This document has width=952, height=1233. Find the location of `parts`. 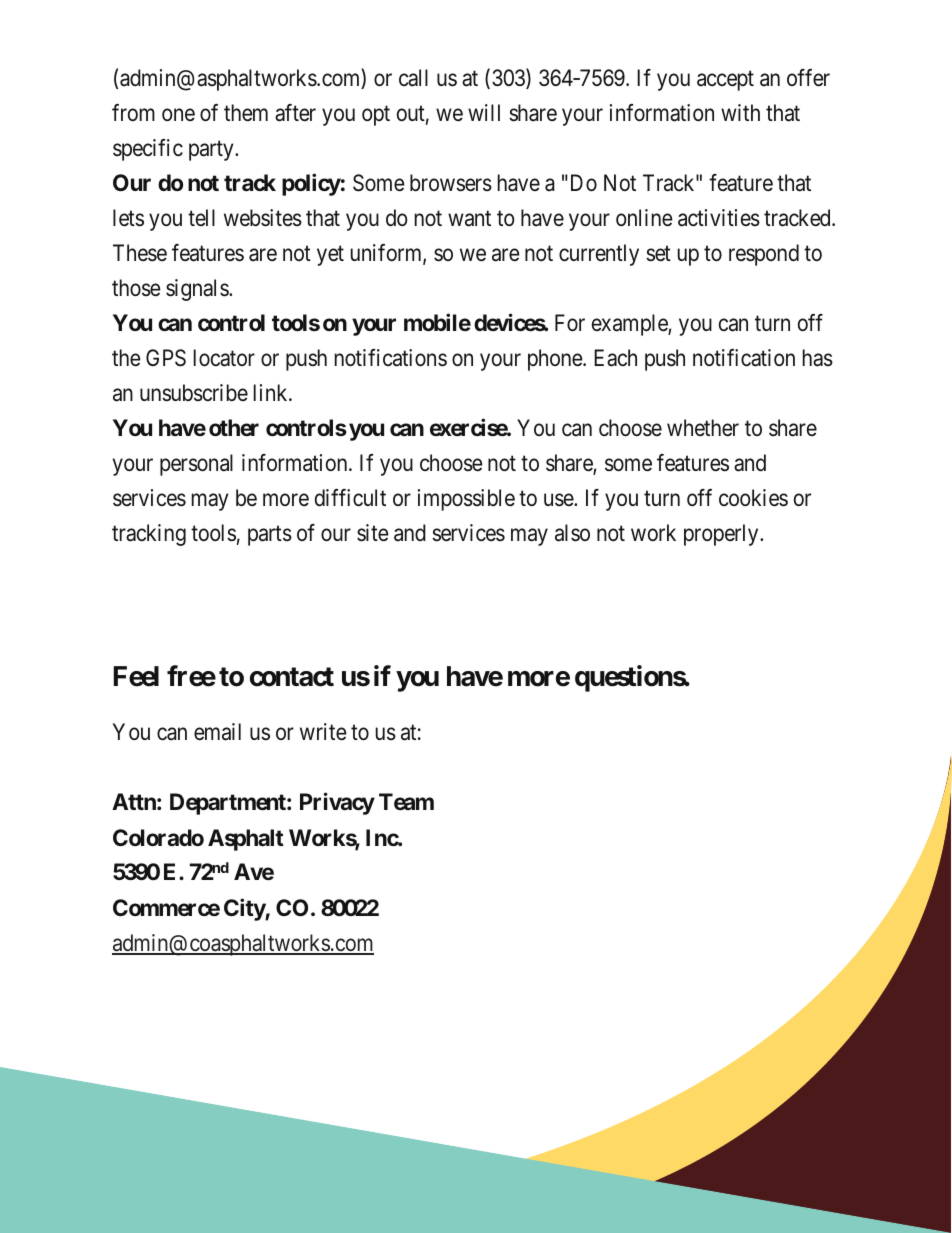

parts is located at coordinates (270, 536).
